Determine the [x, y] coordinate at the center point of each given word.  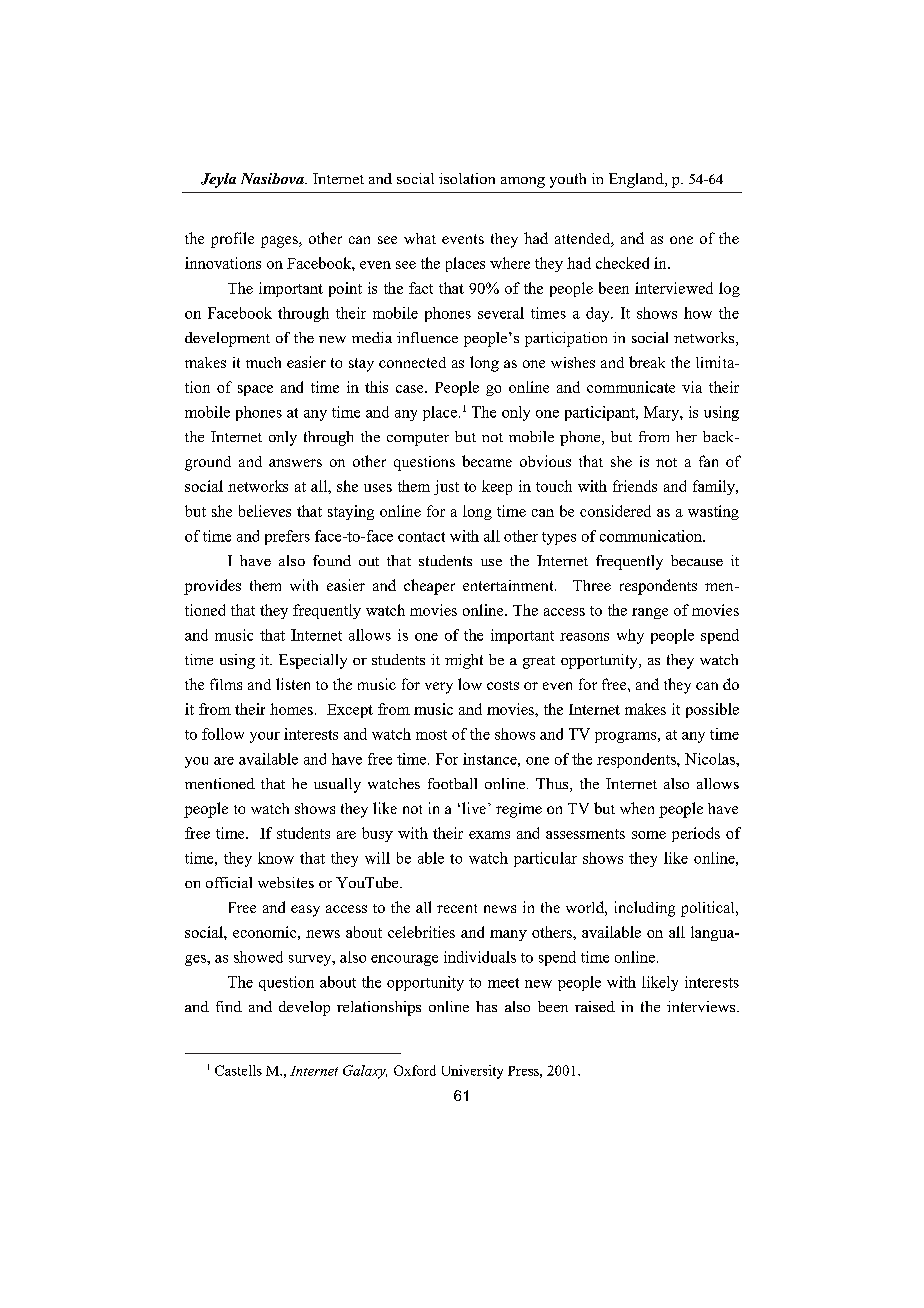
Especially [313, 661]
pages [280, 242]
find [229, 1006]
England [637, 180]
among [523, 182]
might [464, 661]
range [650, 613]
